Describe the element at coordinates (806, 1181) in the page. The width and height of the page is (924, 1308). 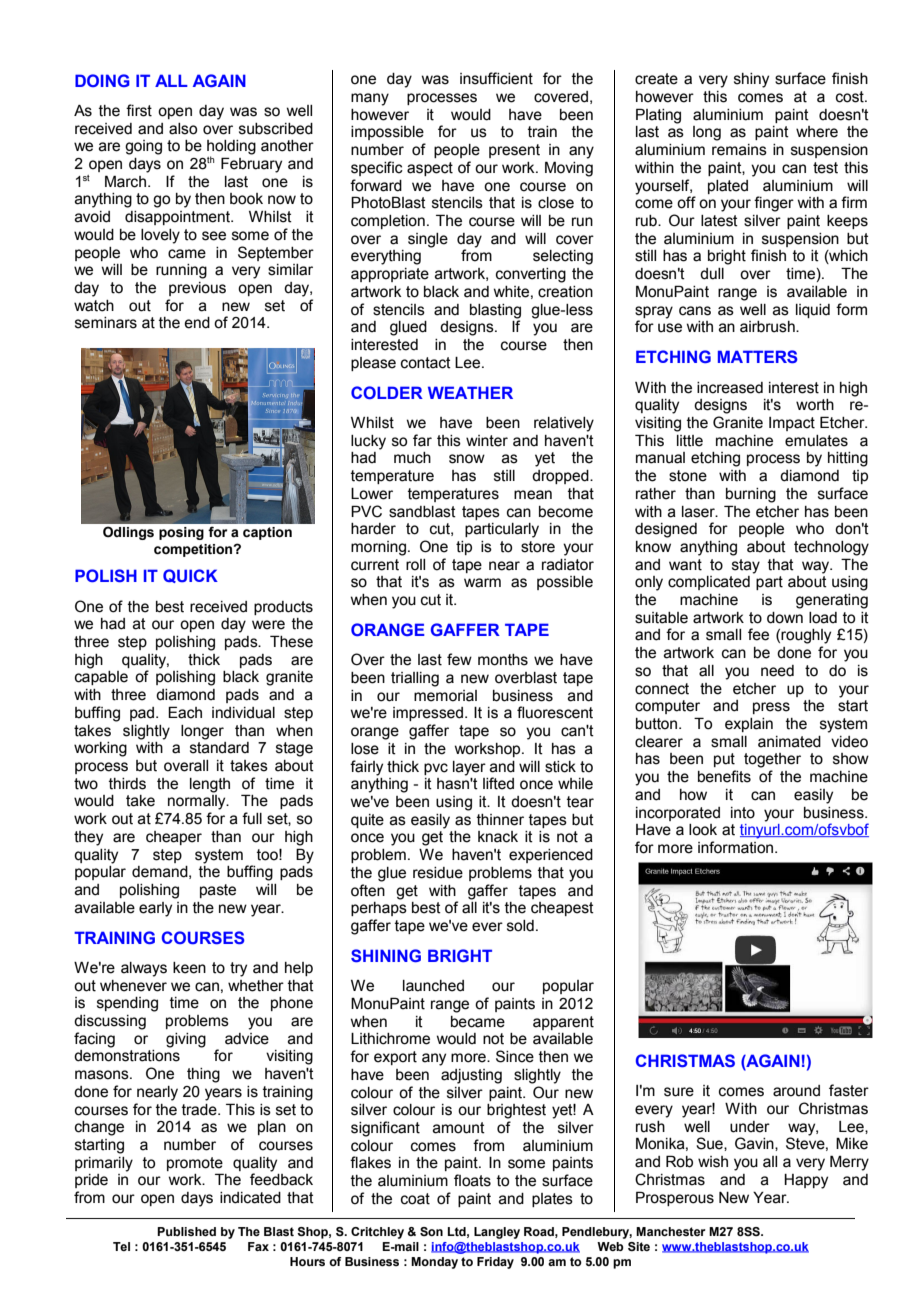
I see `Happy` at that location.
